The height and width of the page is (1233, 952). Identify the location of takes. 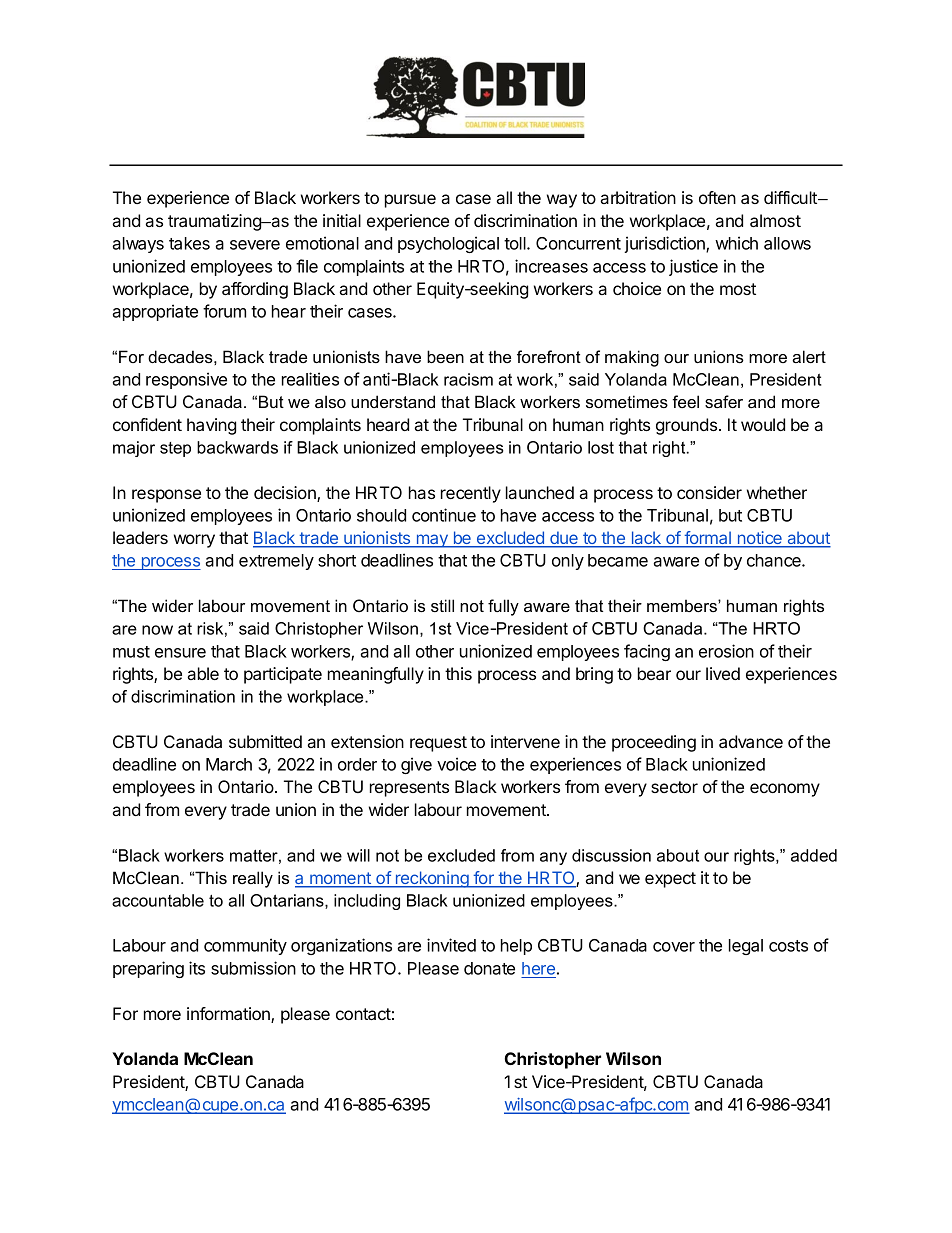
(189, 243).
